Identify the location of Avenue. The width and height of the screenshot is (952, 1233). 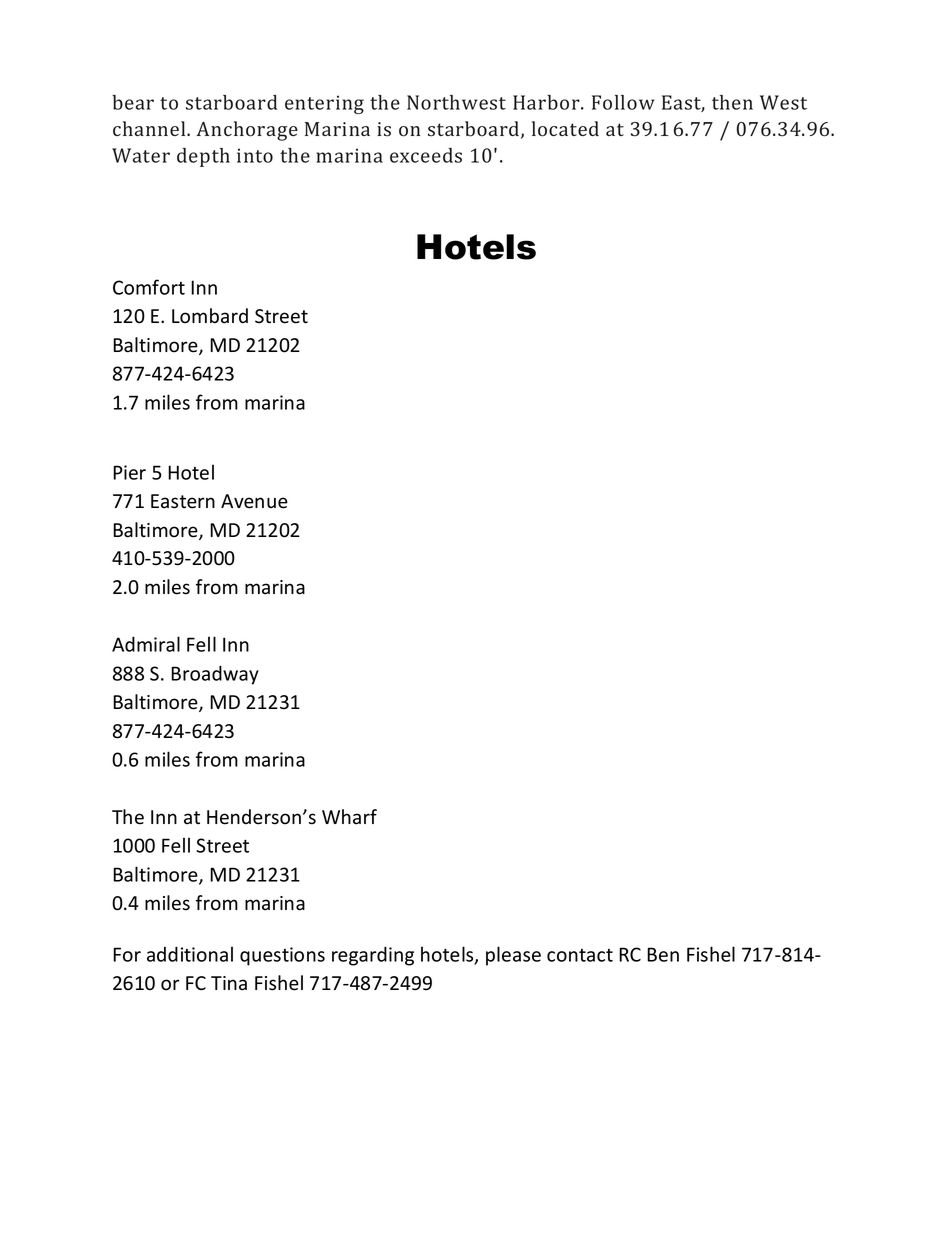
(254, 501).
